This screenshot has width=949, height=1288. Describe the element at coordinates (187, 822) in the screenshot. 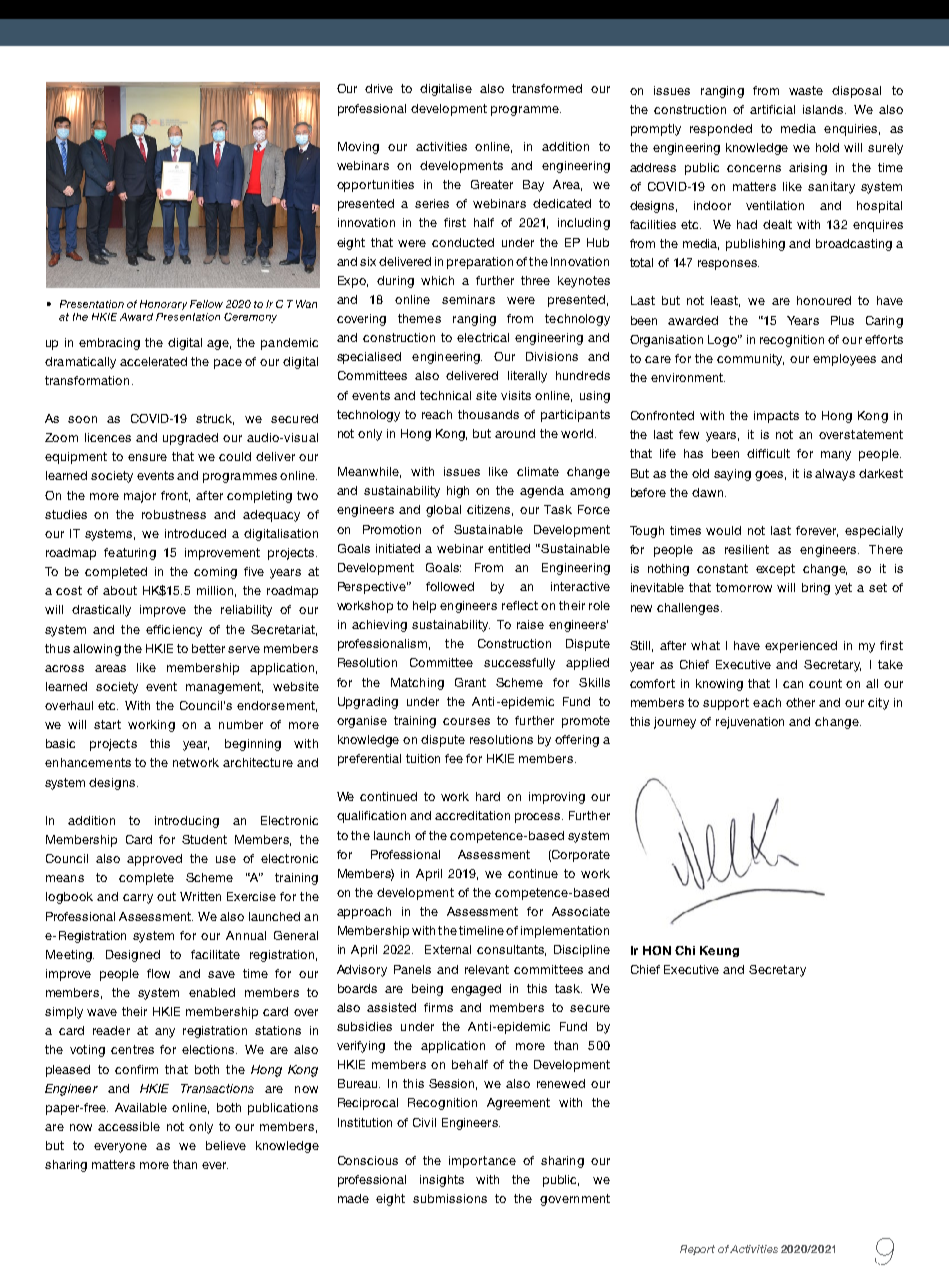

I see `introducing` at that location.
